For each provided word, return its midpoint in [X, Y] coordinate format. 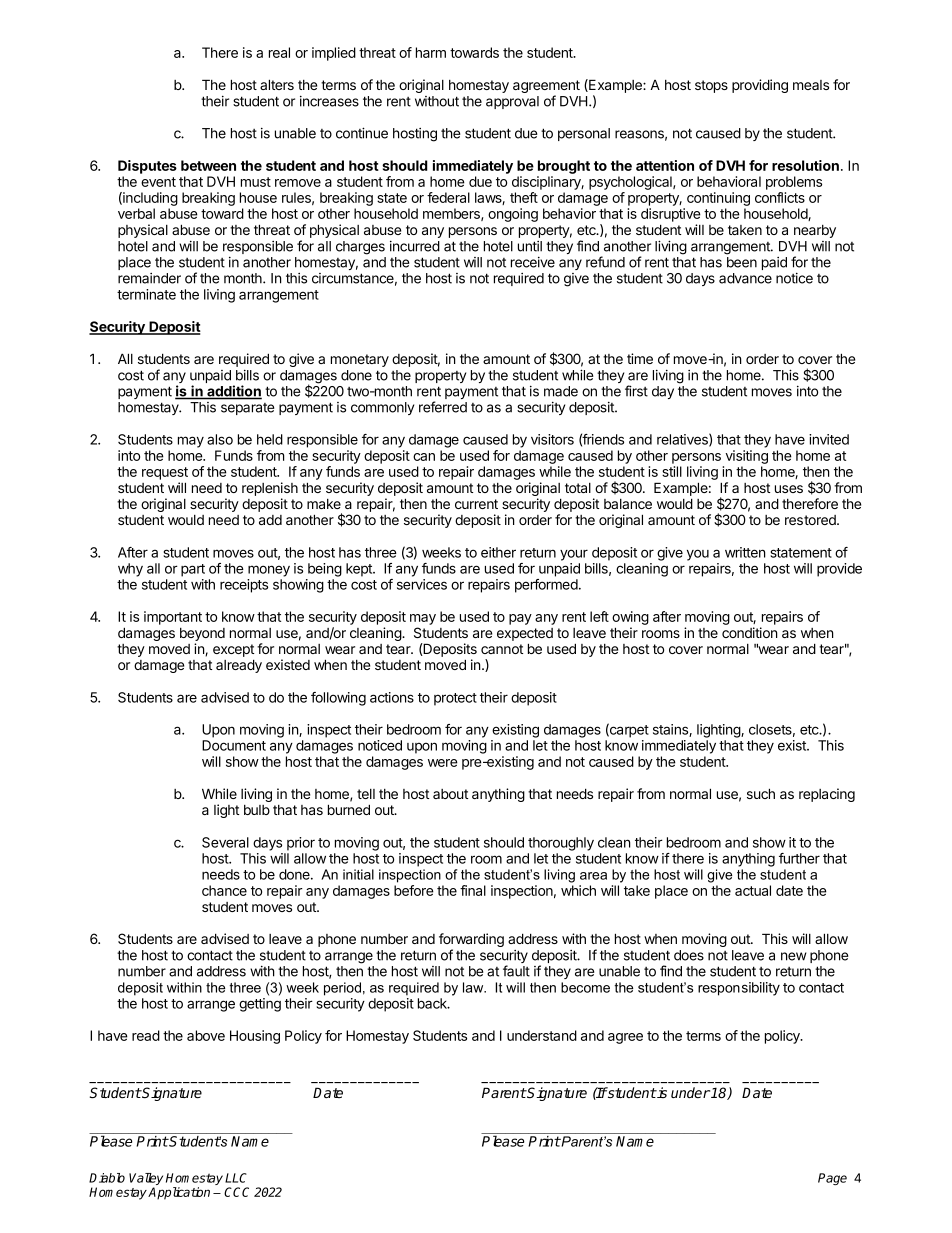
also [220, 439]
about [450, 794]
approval [512, 102]
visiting [747, 457]
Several [225, 842]
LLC [236, 1178]
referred [443, 407]
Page [832, 1179]
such [761, 793]
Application [179, 1193]
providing [760, 86]
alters [277, 84]
